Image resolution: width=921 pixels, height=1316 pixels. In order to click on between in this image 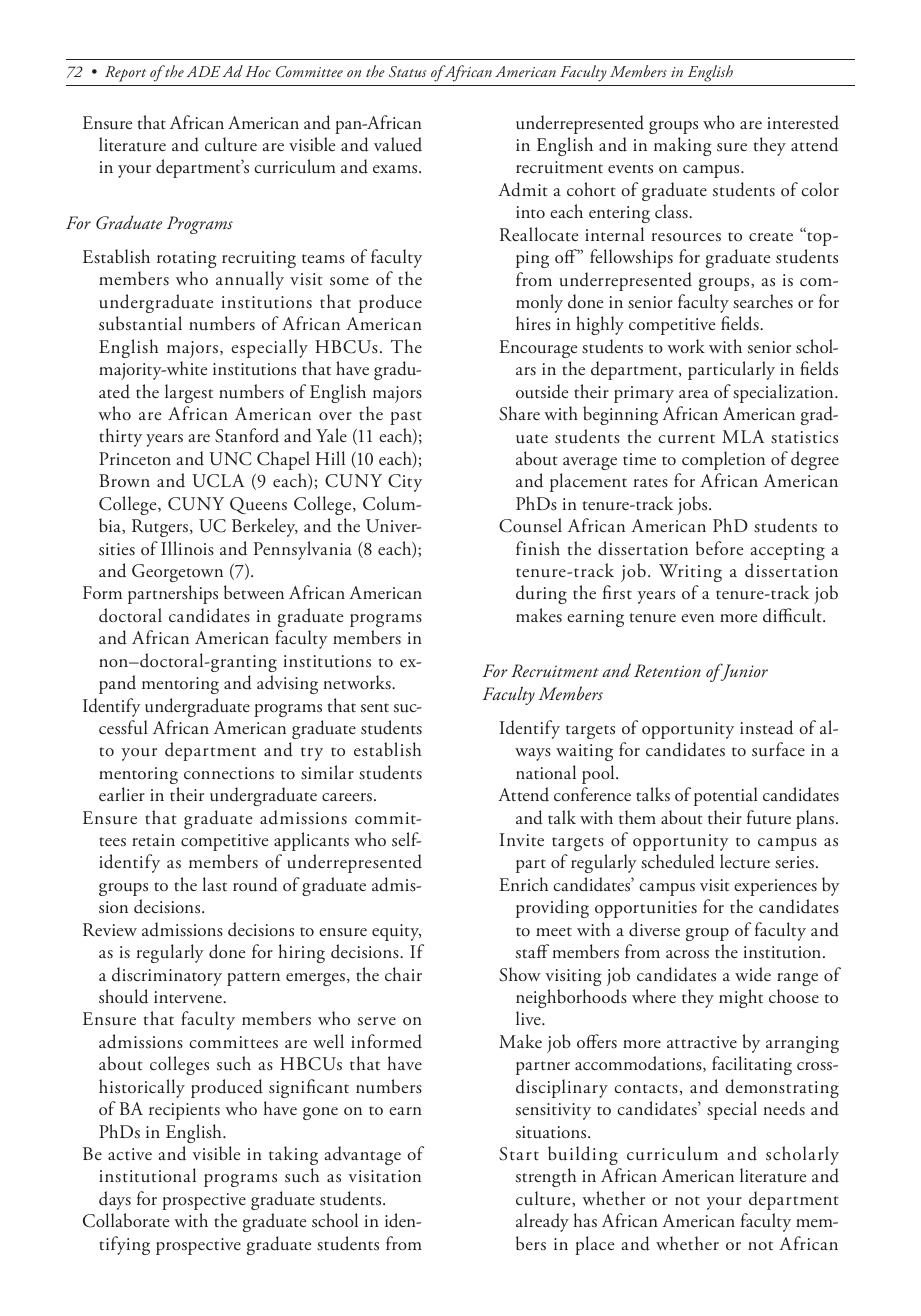, I will do `click(254, 592)`.
